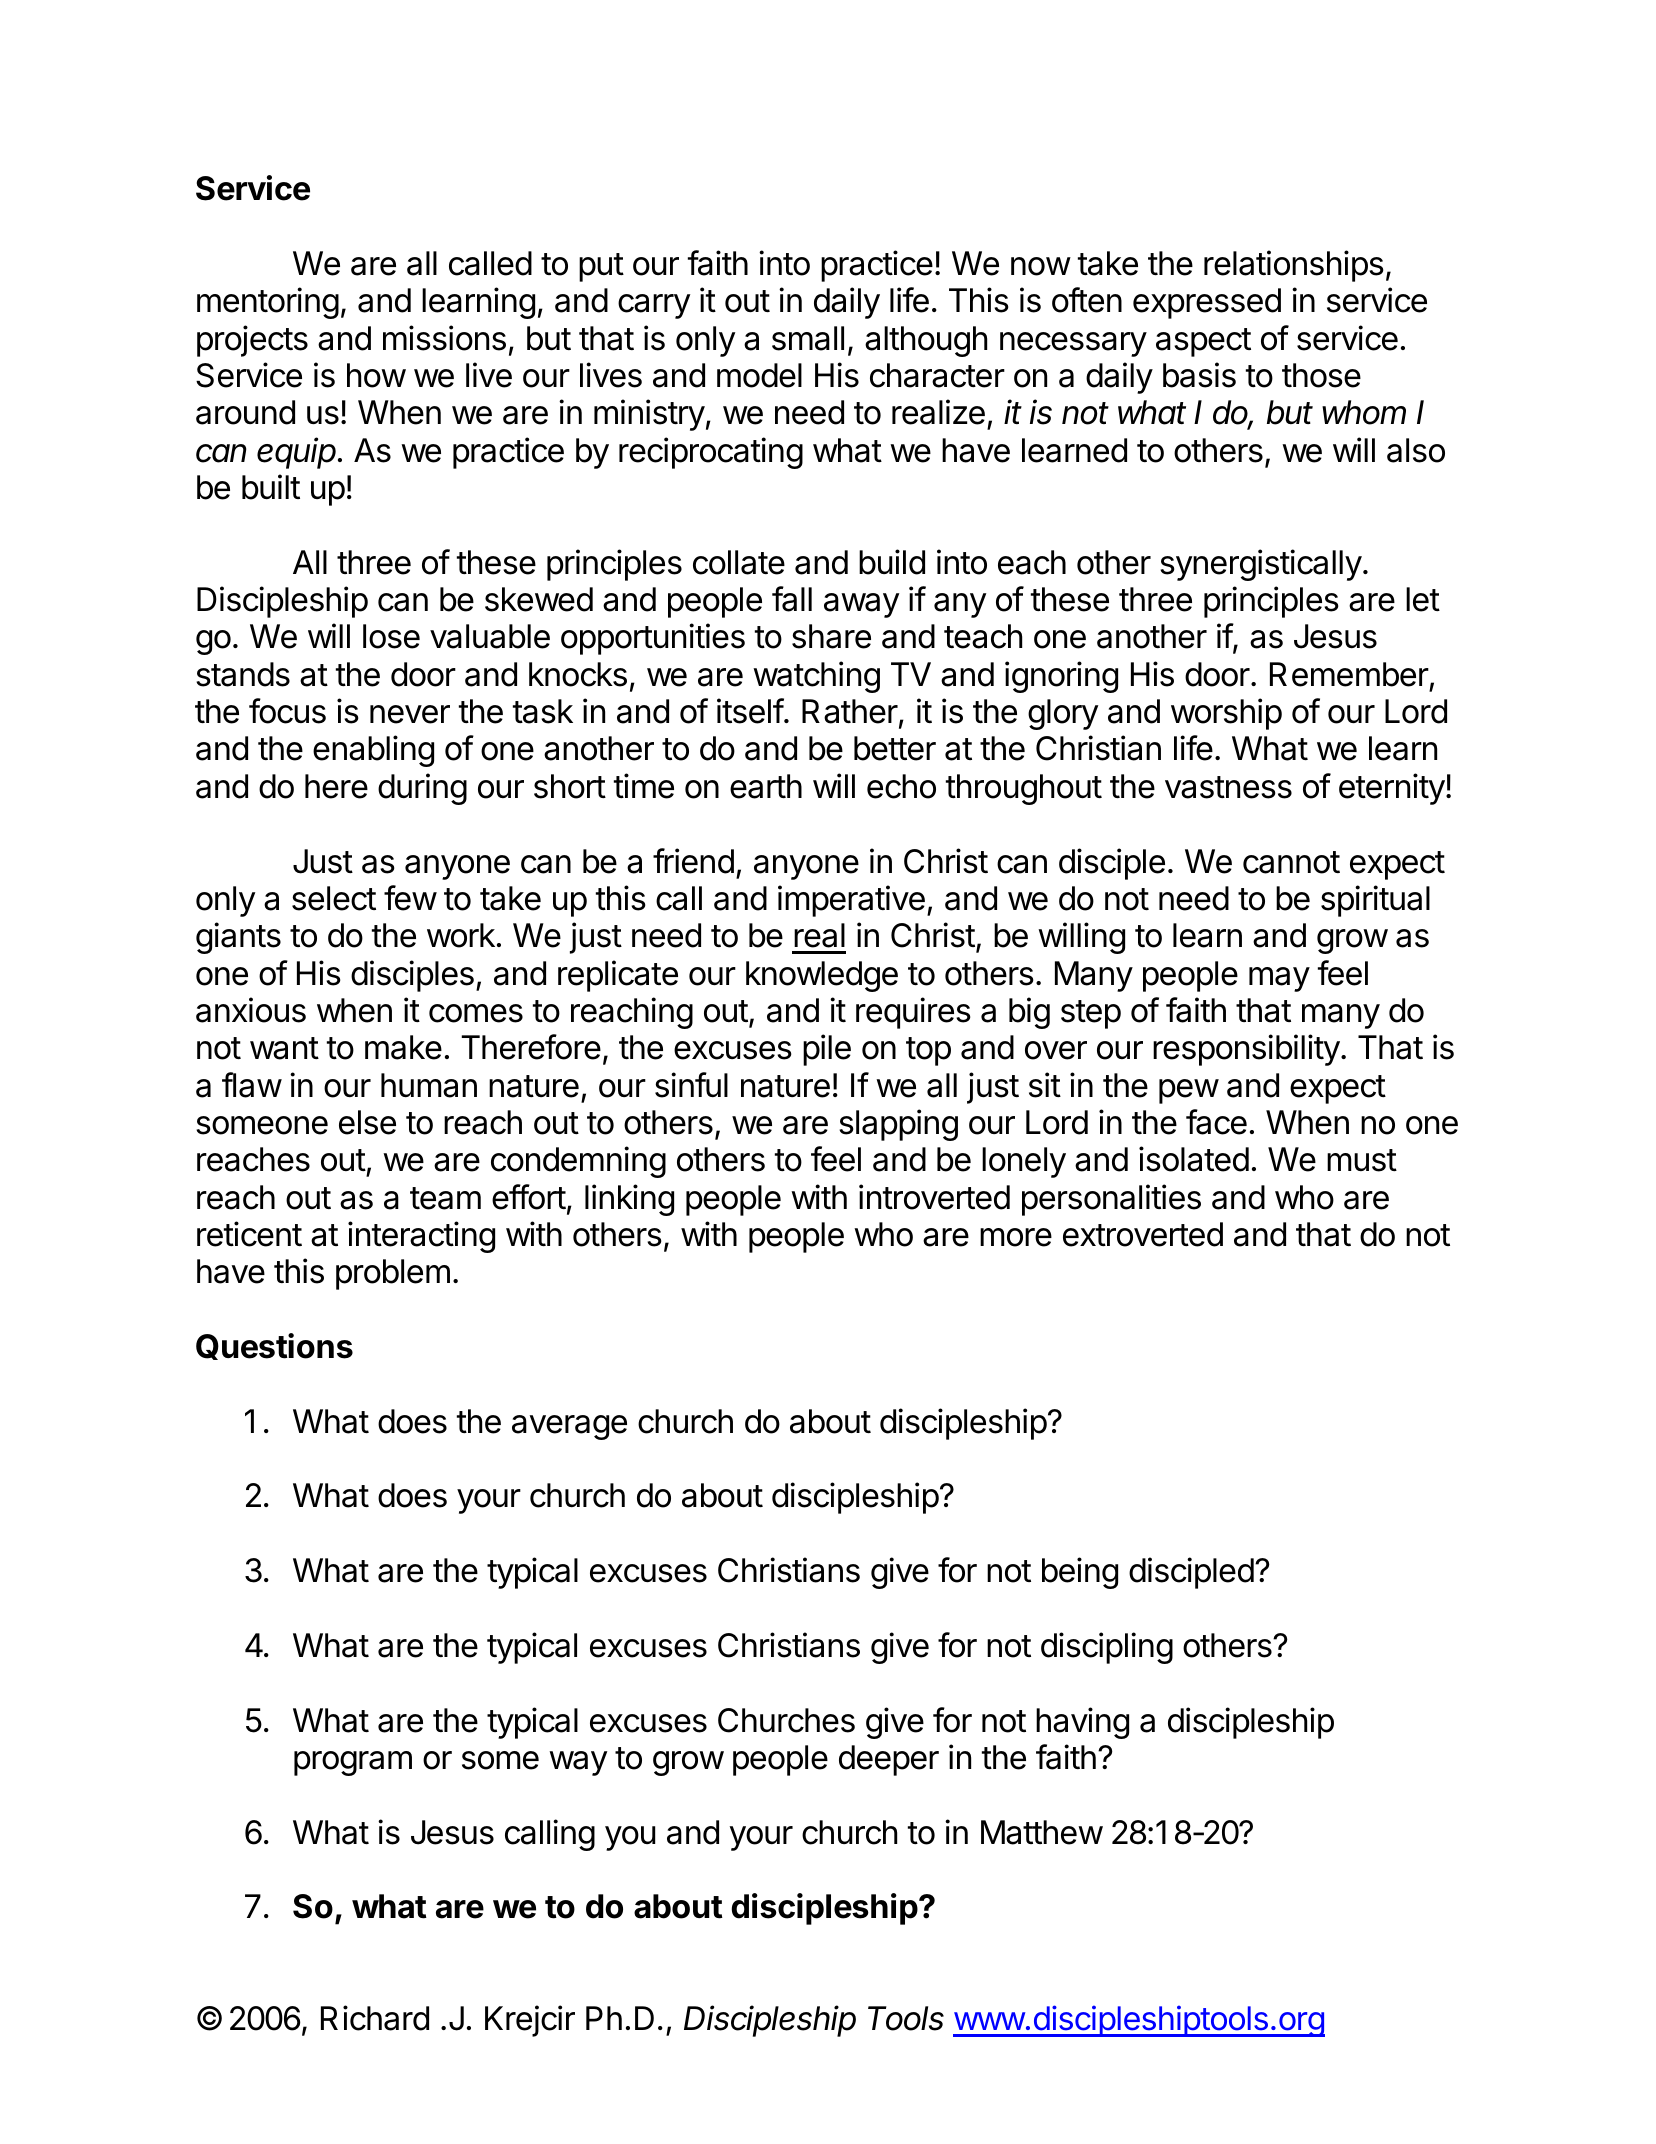  Describe the element at coordinates (1042, 1832) in the image. I see `Matthew` at that location.
